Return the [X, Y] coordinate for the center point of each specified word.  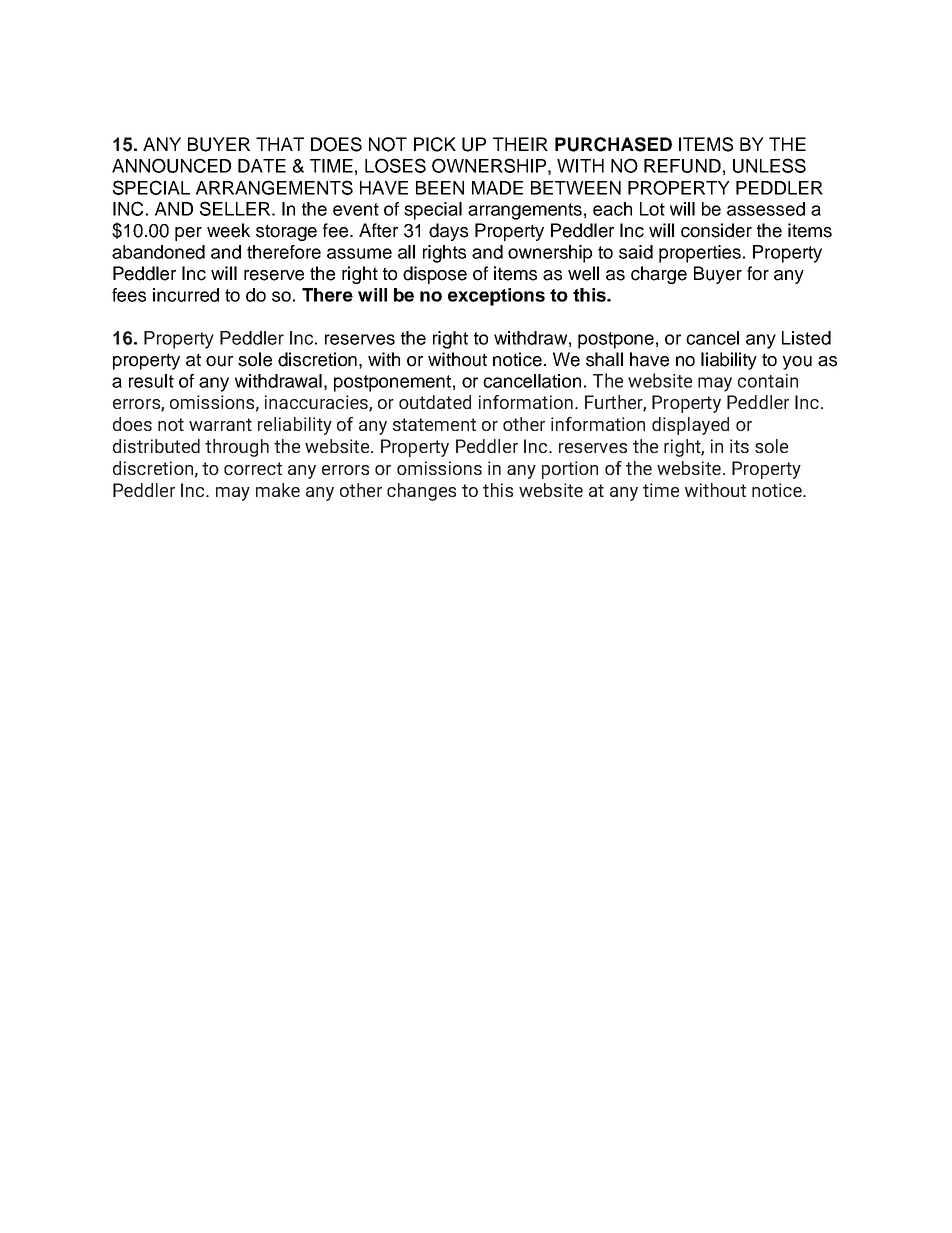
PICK [435, 144]
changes [421, 492]
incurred [186, 295]
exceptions [496, 297]
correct [253, 468]
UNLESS [769, 165]
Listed [806, 338]
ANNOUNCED [171, 165]
